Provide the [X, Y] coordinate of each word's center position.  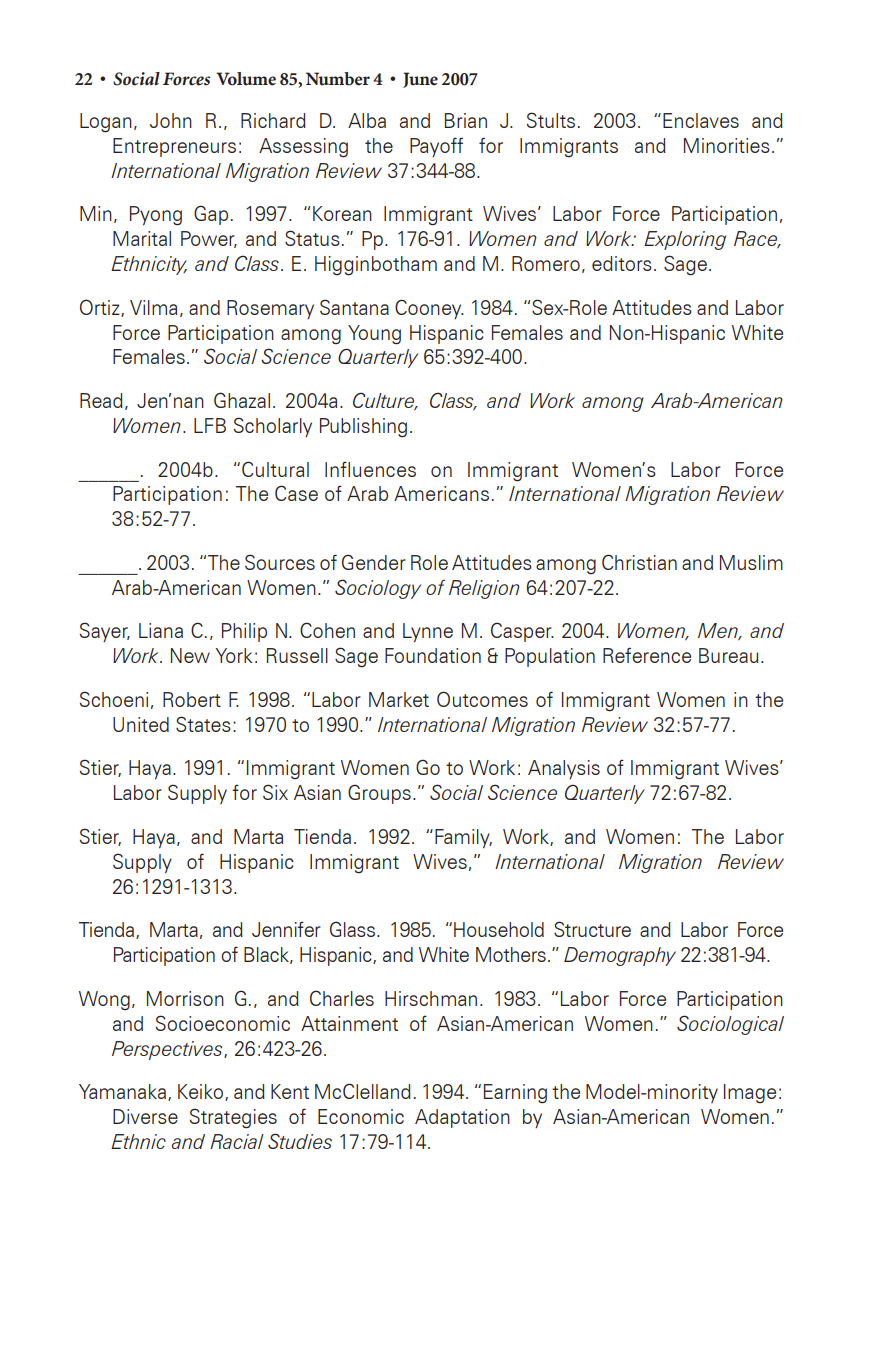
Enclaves [701, 120]
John [171, 120]
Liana [161, 630]
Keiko [200, 1091]
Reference [647, 655]
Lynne [428, 632]
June [420, 80]
